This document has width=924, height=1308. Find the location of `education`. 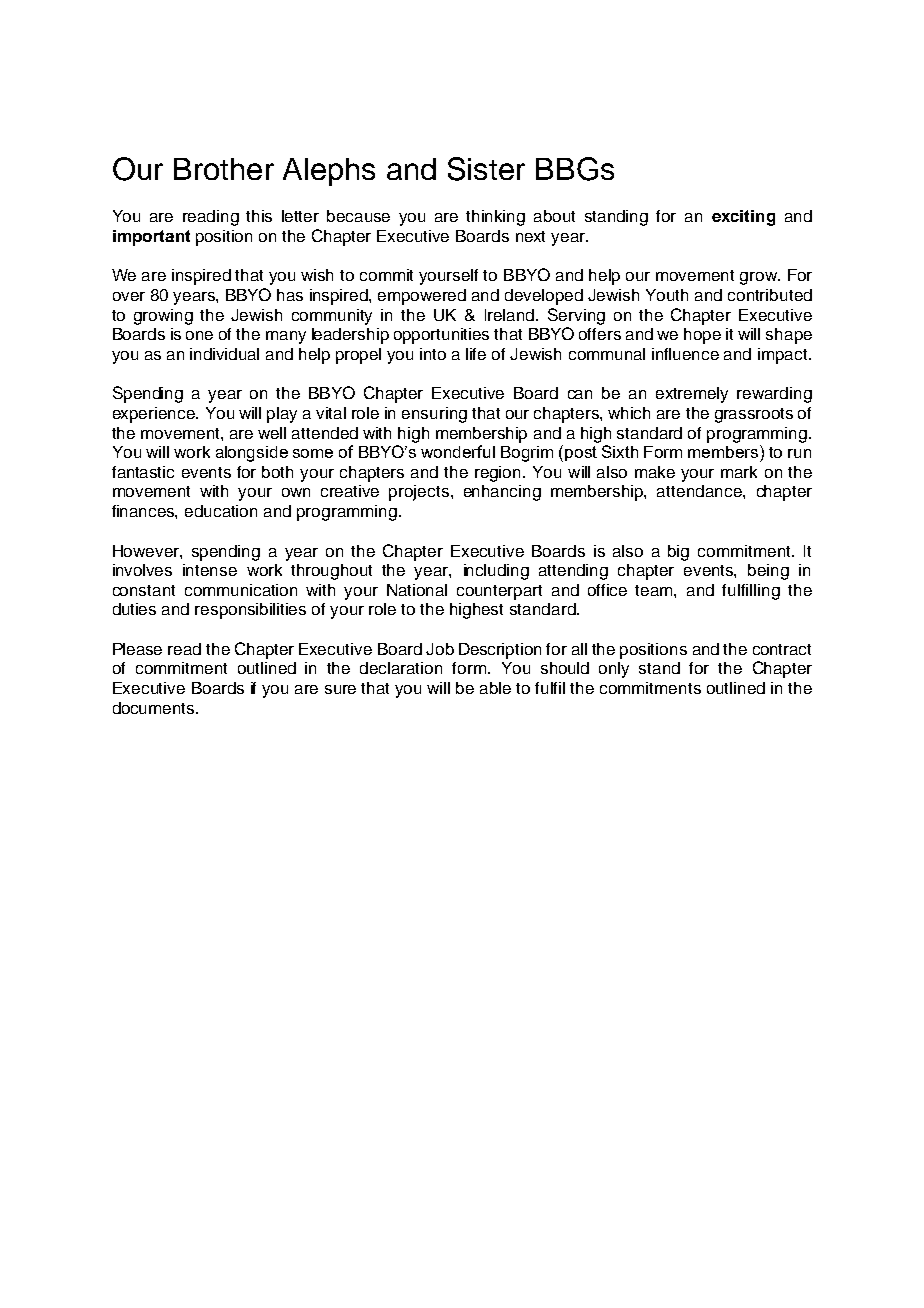

education is located at coordinates (221, 511).
